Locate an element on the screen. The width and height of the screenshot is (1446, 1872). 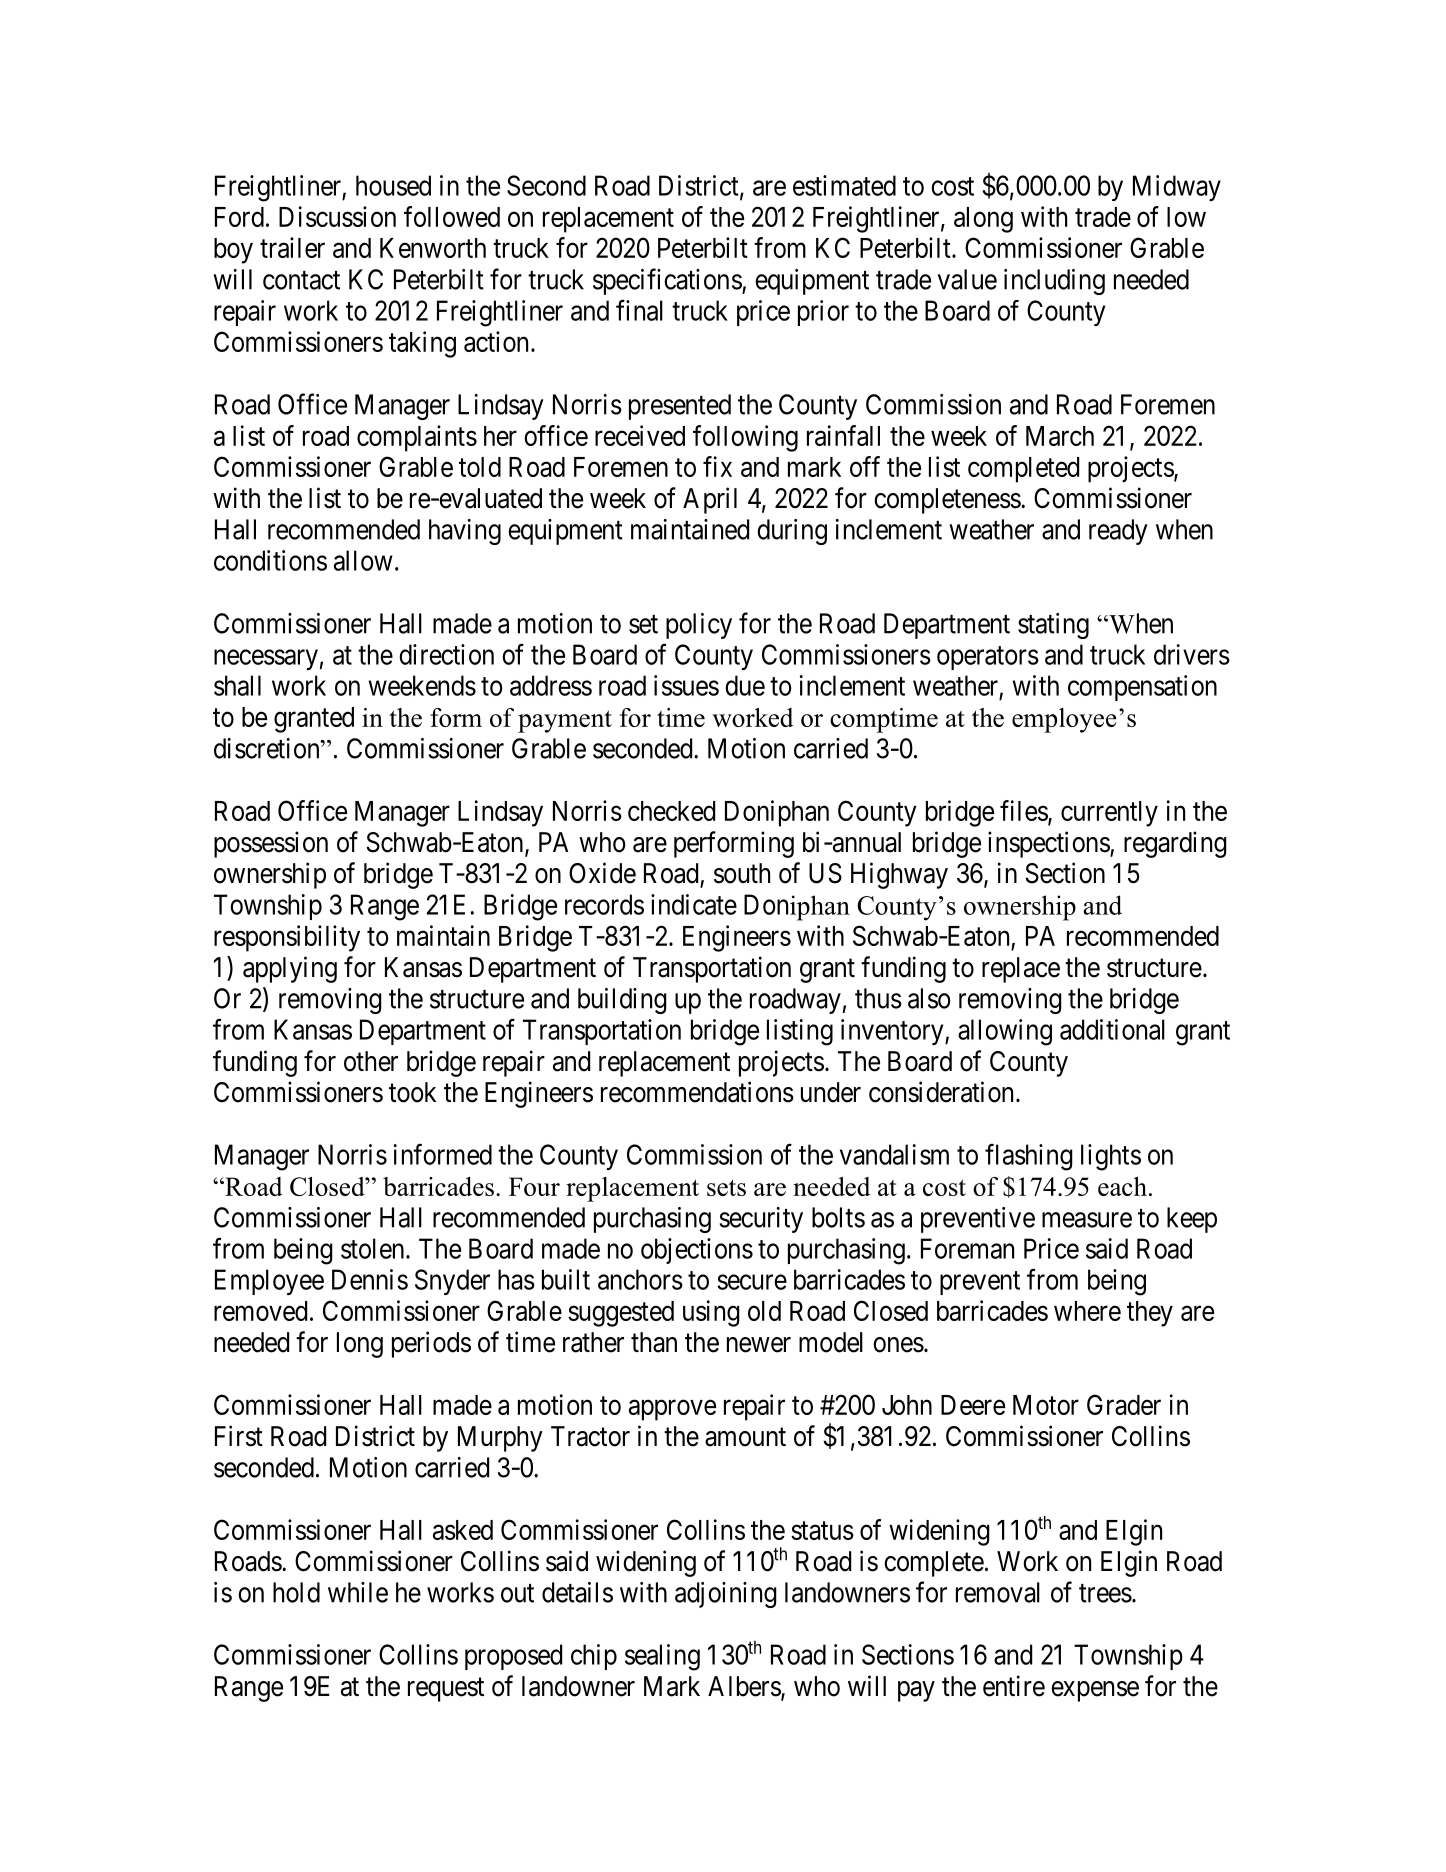
including is located at coordinates (1054, 282).
